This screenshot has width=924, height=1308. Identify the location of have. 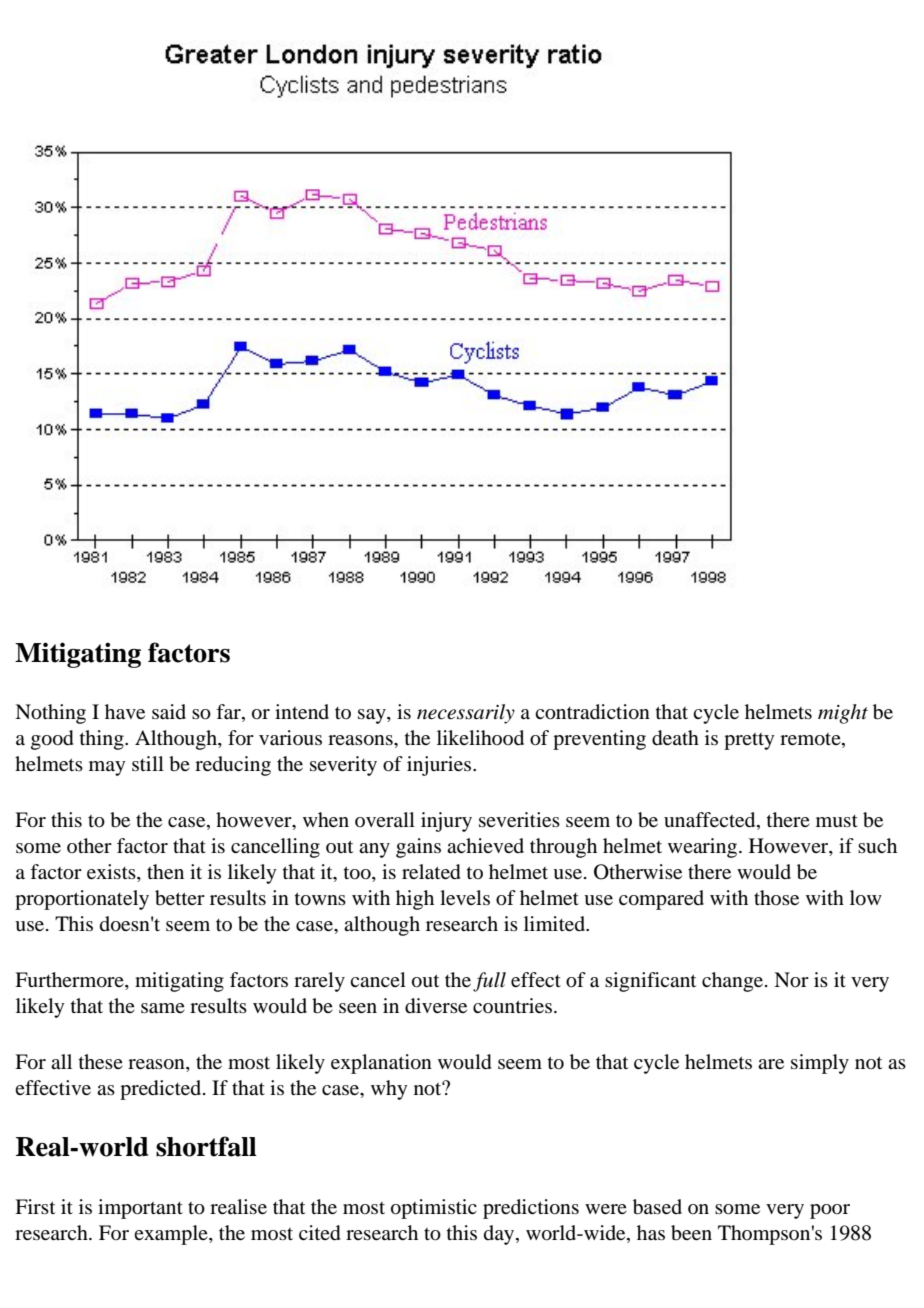
(125, 711).
